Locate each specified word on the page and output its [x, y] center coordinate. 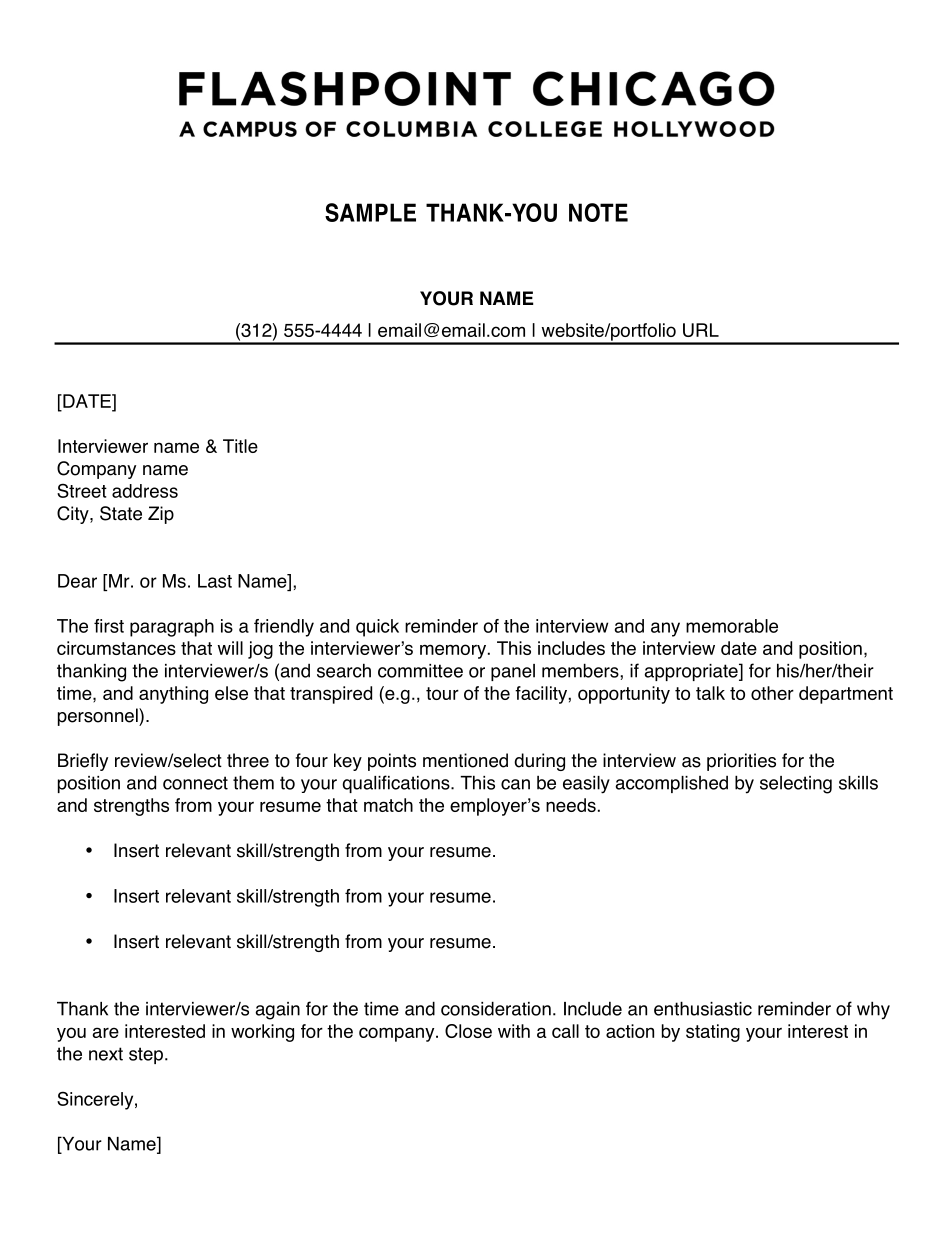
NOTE [598, 212]
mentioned [465, 760]
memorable [732, 626]
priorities [741, 762]
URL [701, 330]
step [146, 1055]
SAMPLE [370, 212]
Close [468, 1031]
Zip [161, 515]
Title [240, 446]
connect [195, 783]
